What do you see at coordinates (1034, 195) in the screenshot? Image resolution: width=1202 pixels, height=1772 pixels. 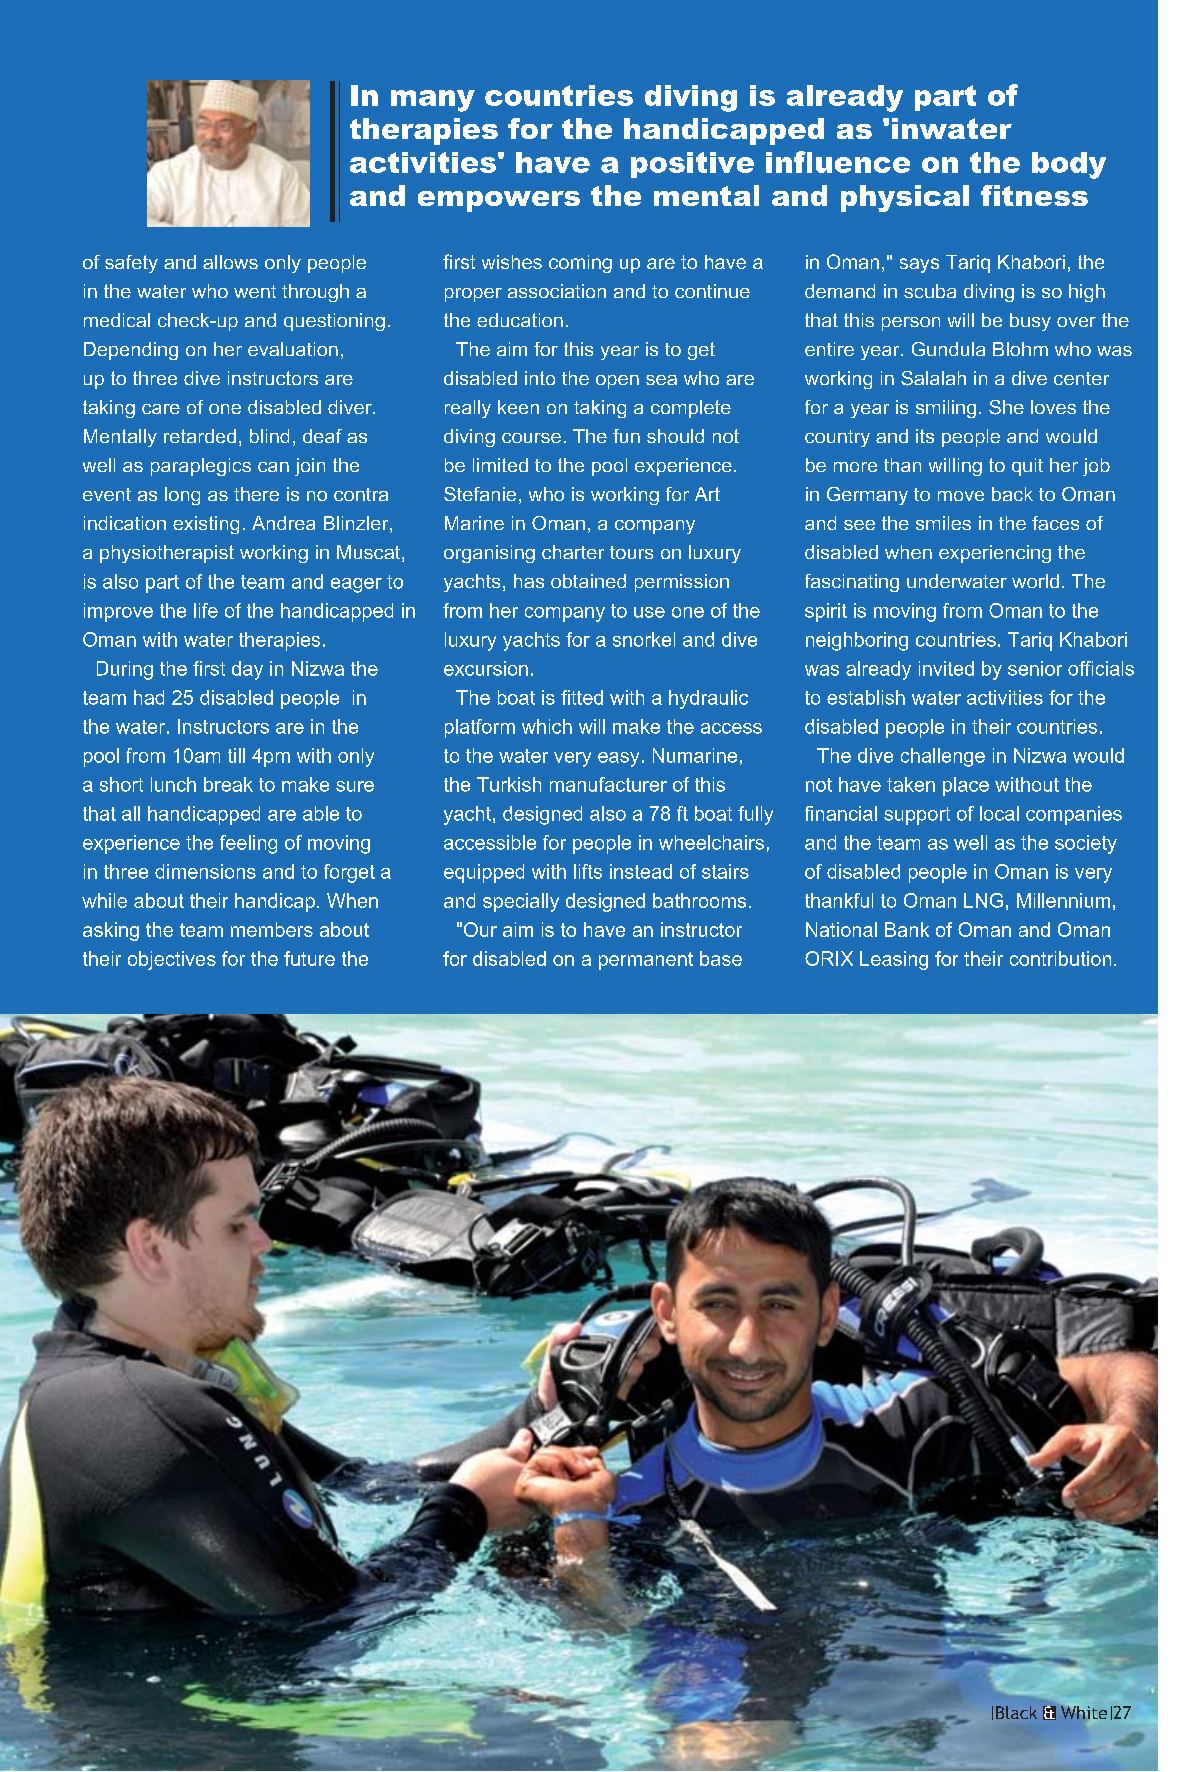 I see `fitness` at bounding box center [1034, 195].
